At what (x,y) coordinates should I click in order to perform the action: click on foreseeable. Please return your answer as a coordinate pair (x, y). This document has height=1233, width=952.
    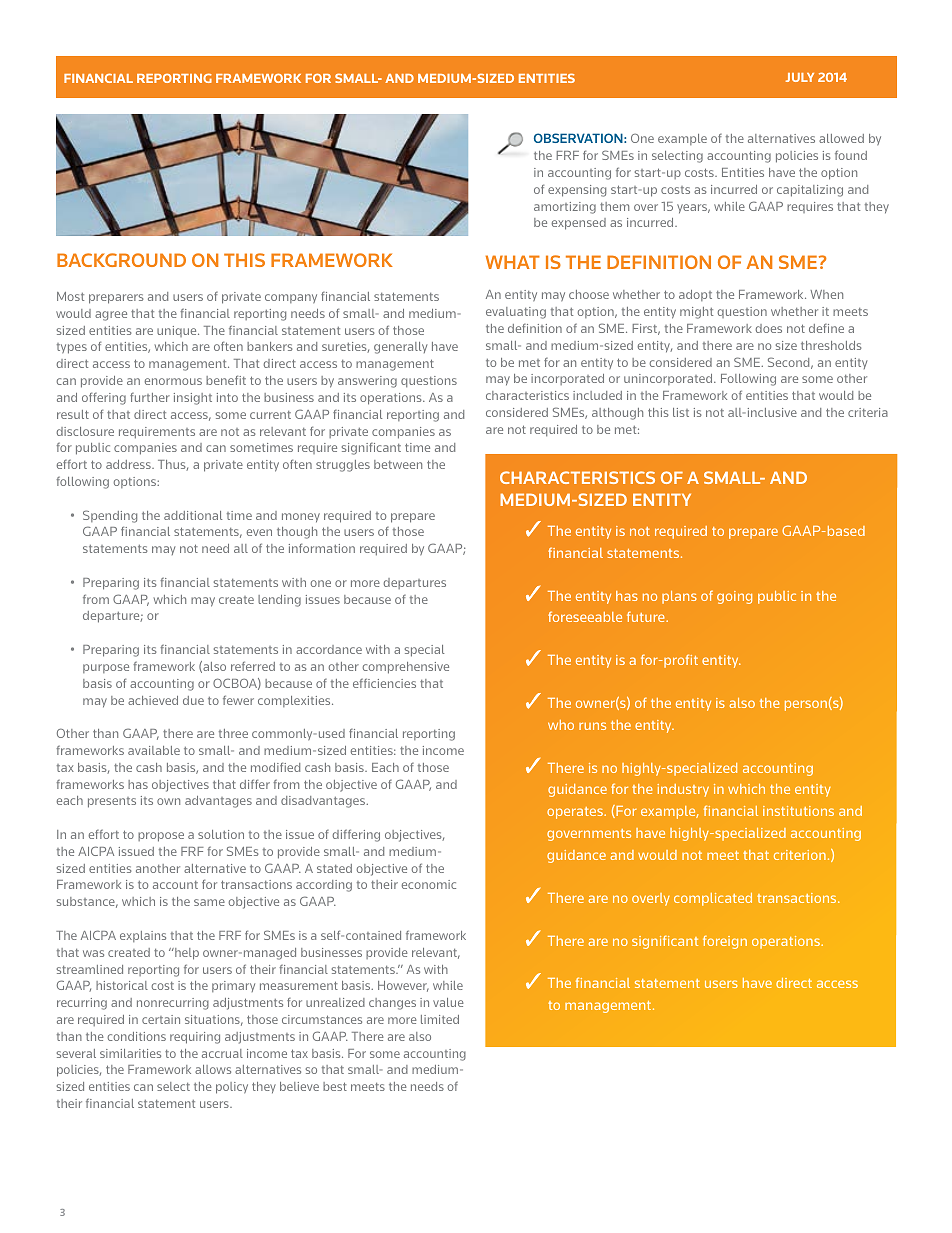
    Looking at the image, I should click on (585, 616).
